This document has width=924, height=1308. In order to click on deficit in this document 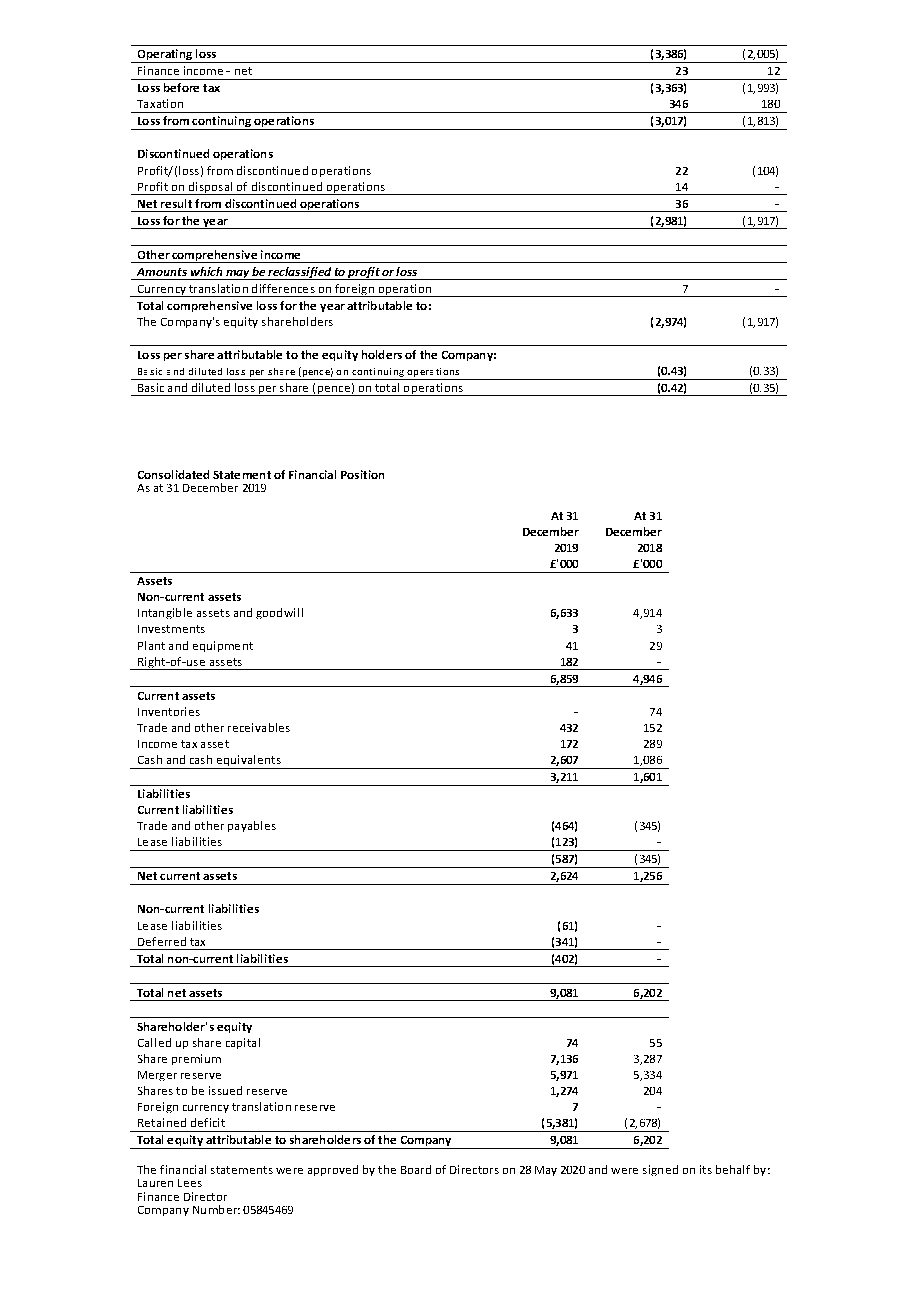, I will do `click(208, 1122)`.
